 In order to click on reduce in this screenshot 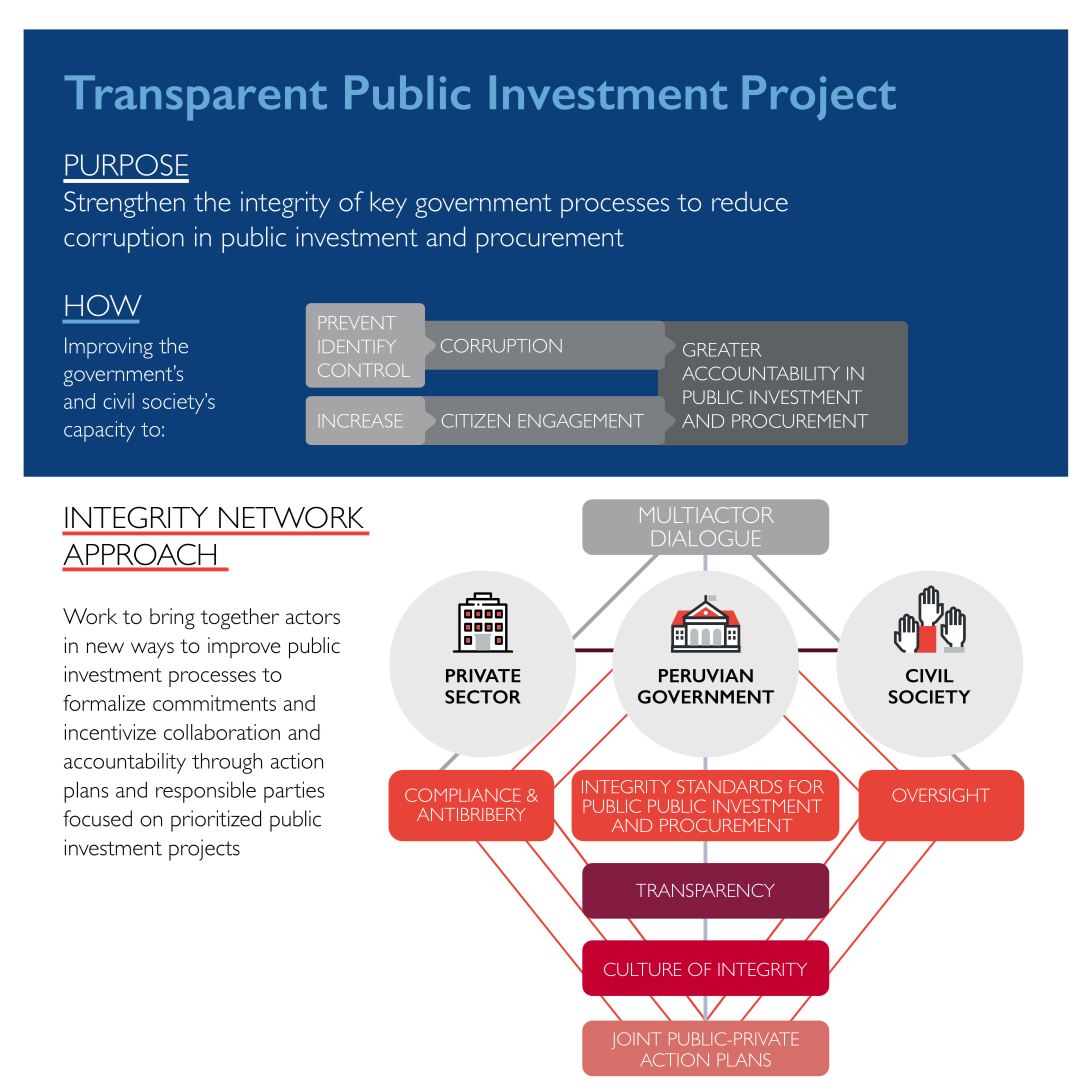, I will do `click(750, 201)`.
